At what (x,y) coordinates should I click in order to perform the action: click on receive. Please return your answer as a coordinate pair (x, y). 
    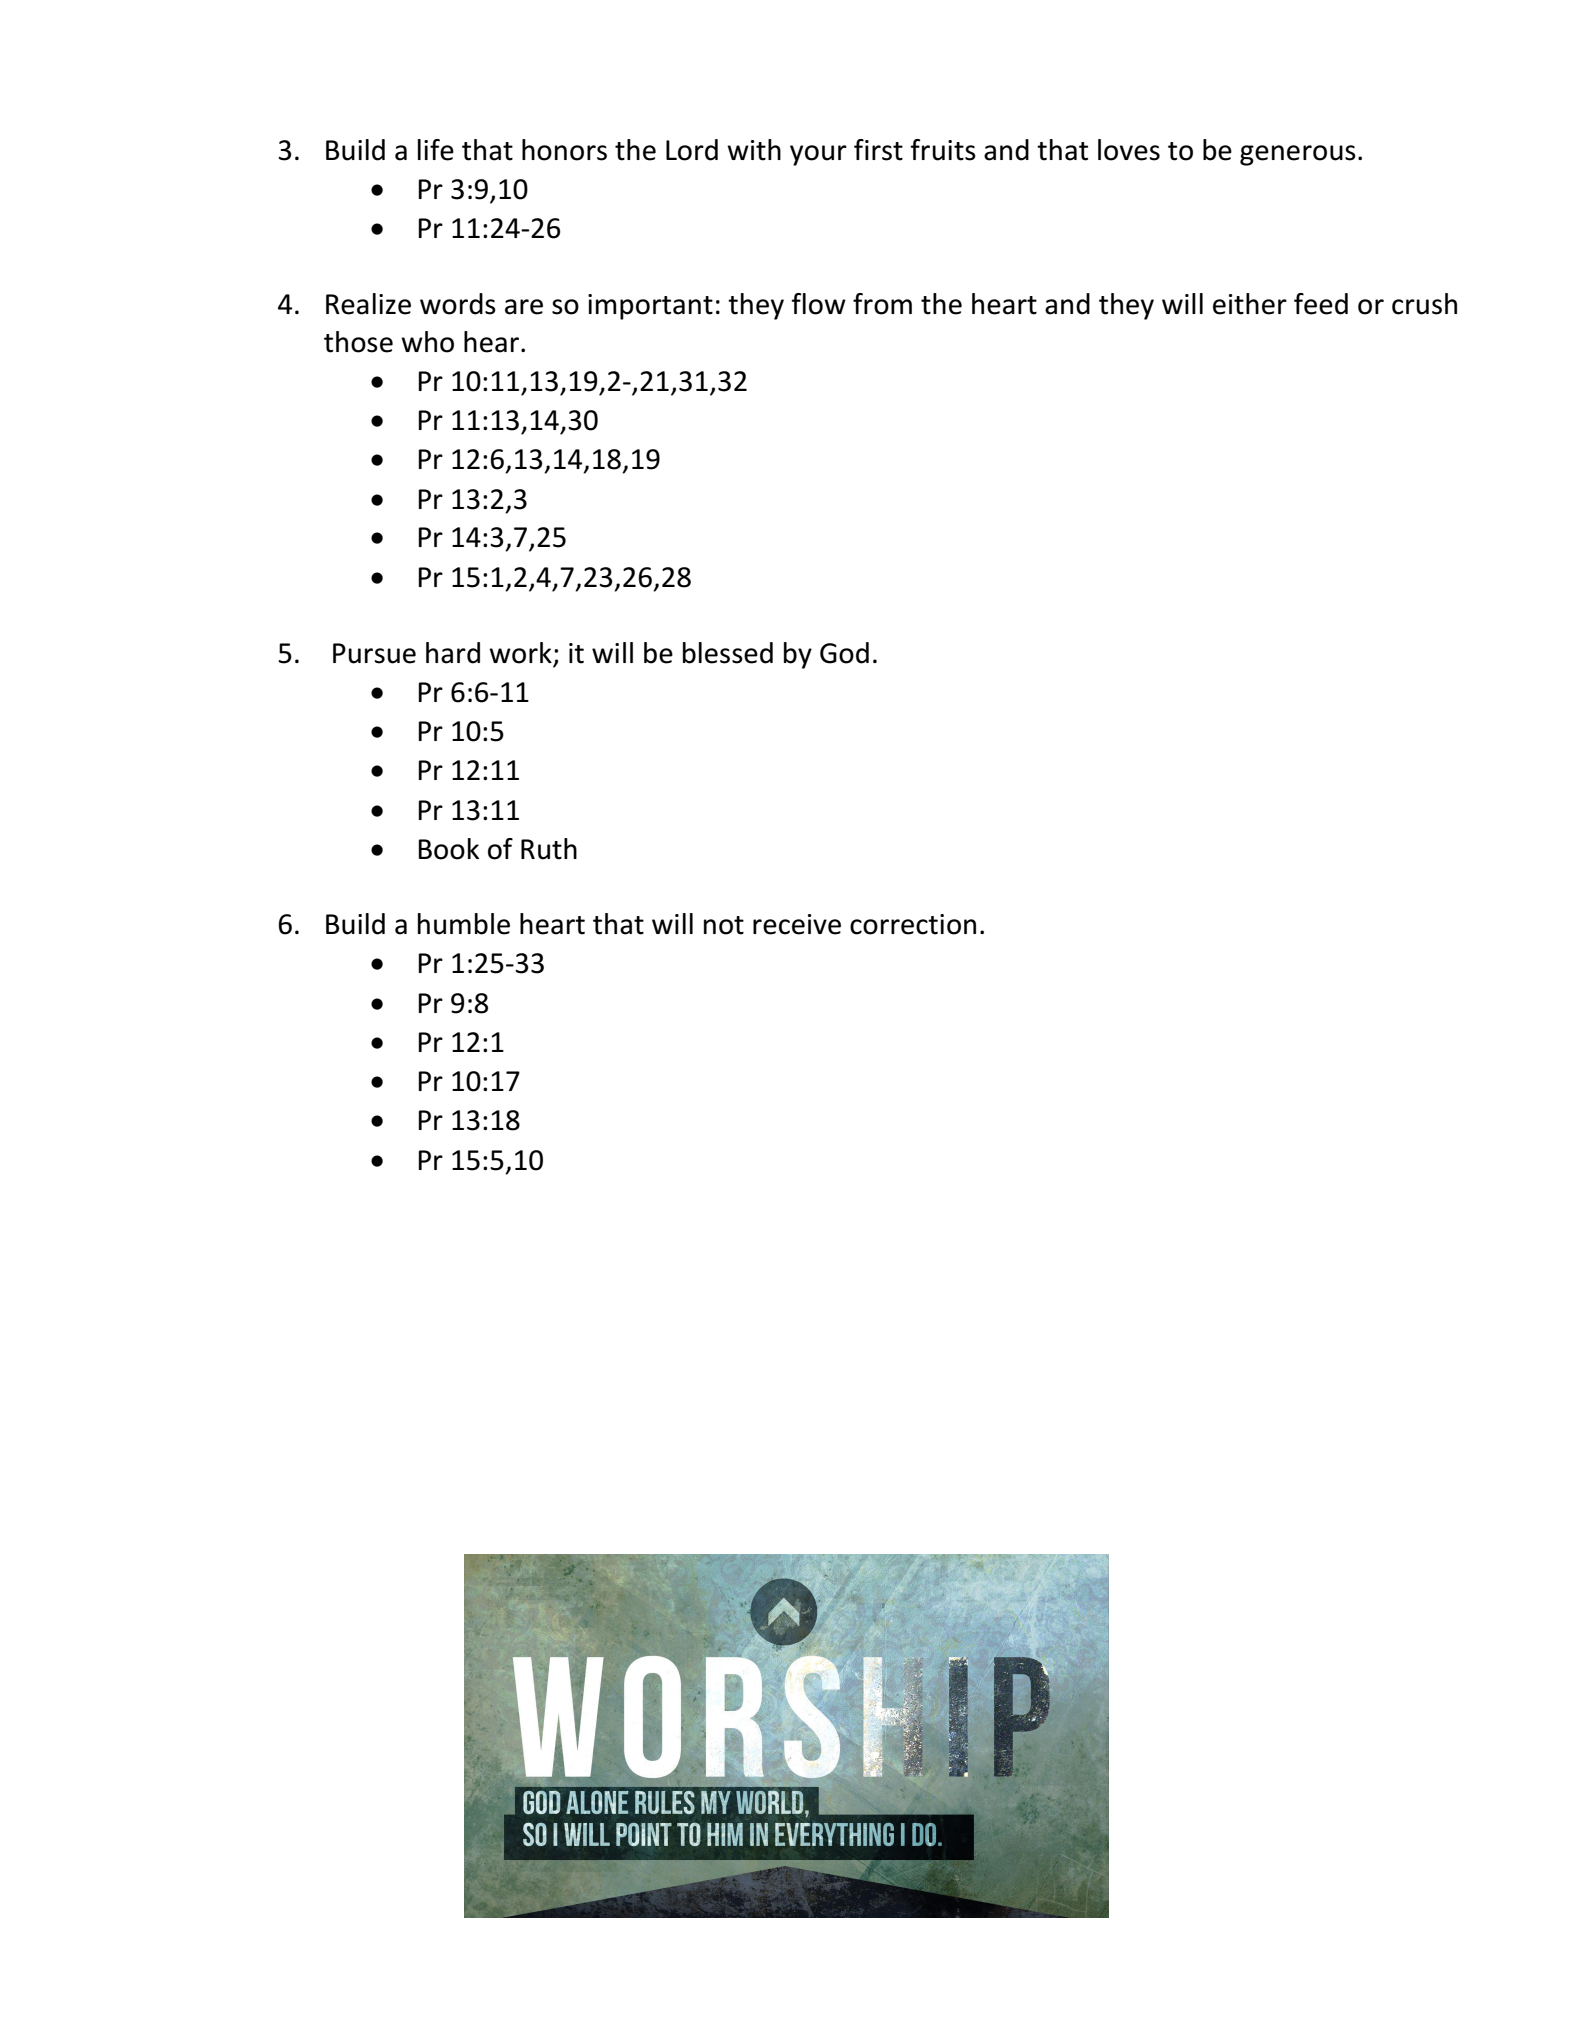
    Looking at the image, I should click on (797, 924).
